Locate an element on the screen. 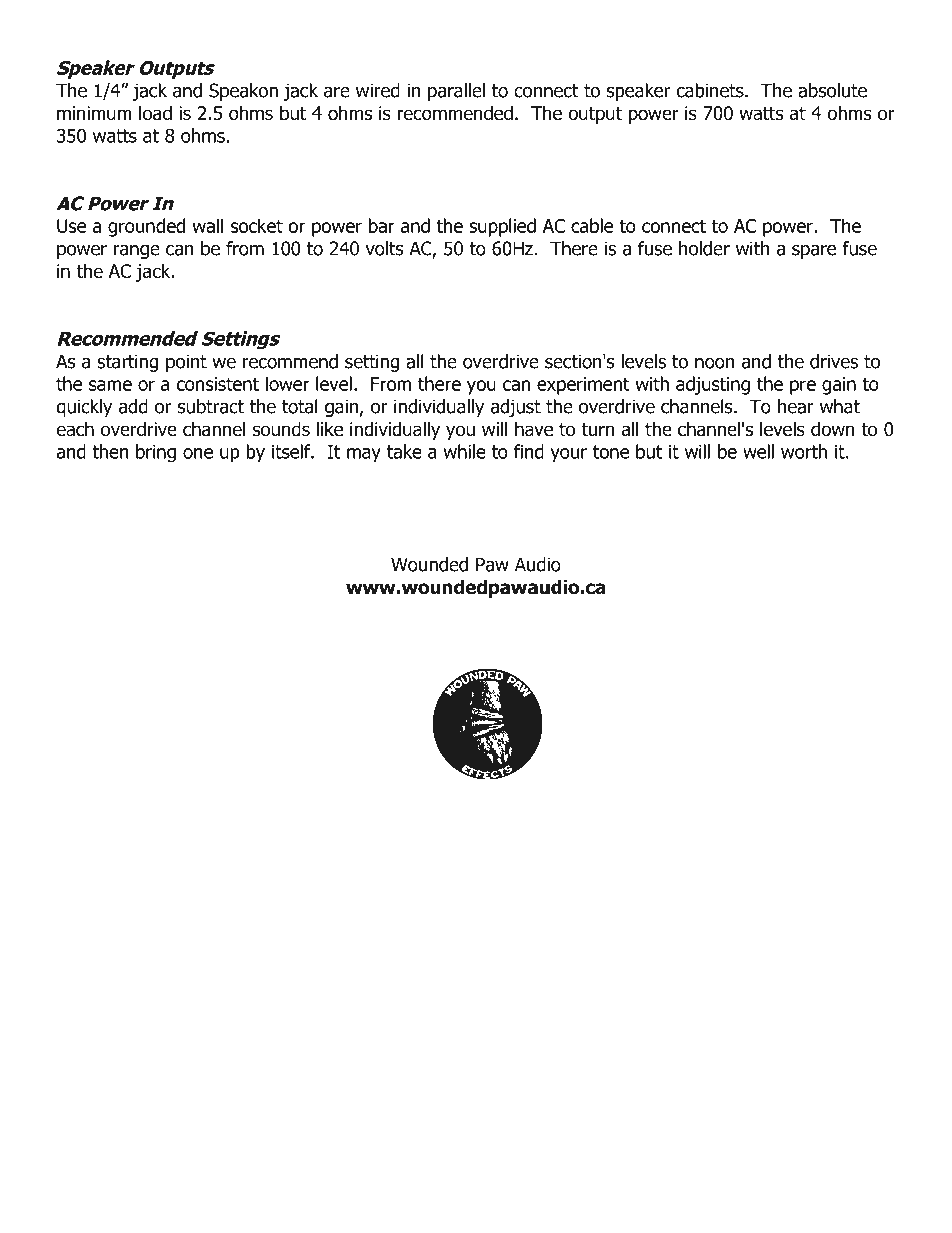 The image size is (952, 1233). absolute is located at coordinates (832, 90).
